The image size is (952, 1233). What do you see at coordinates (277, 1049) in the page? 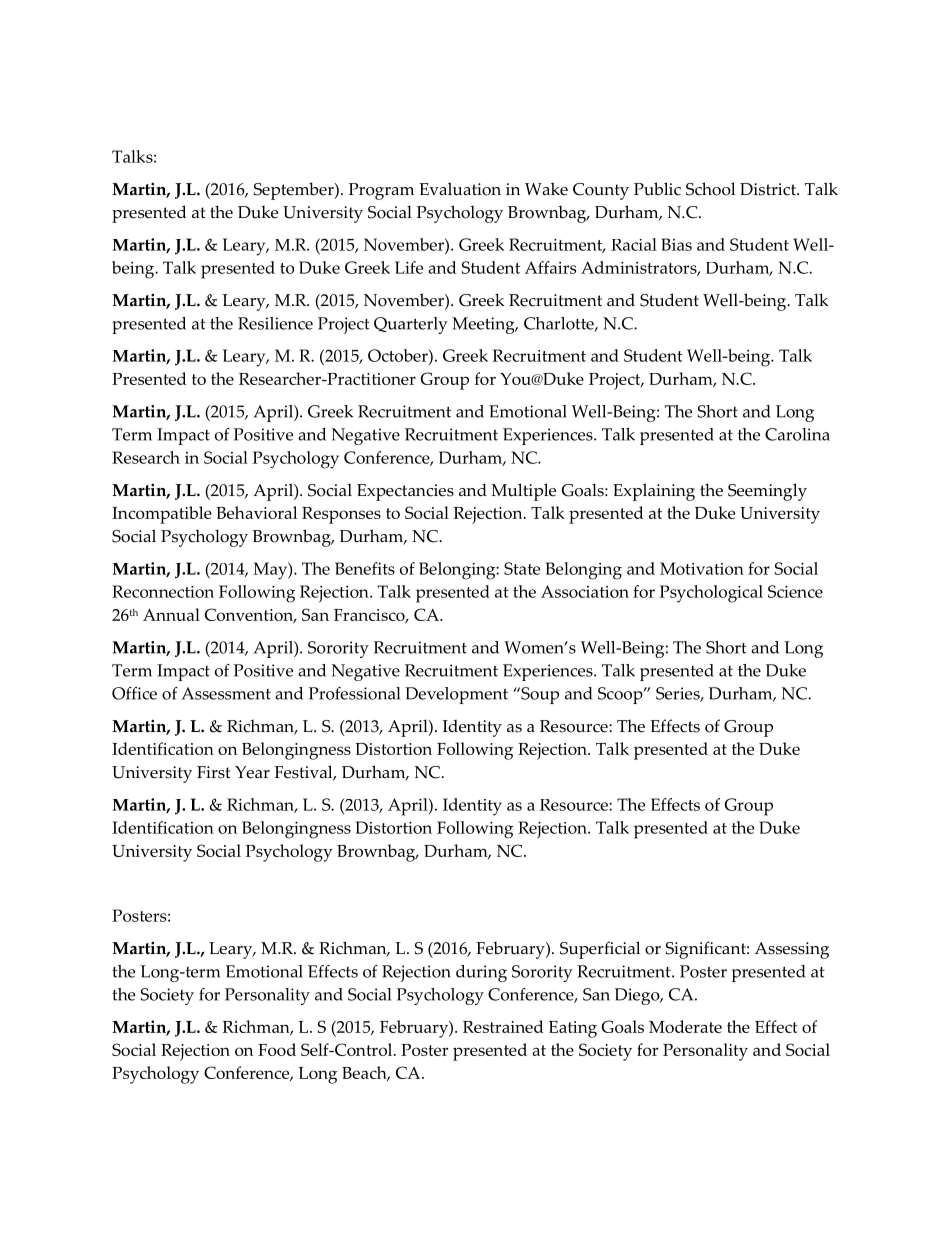
I see `Food` at bounding box center [277, 1049].
